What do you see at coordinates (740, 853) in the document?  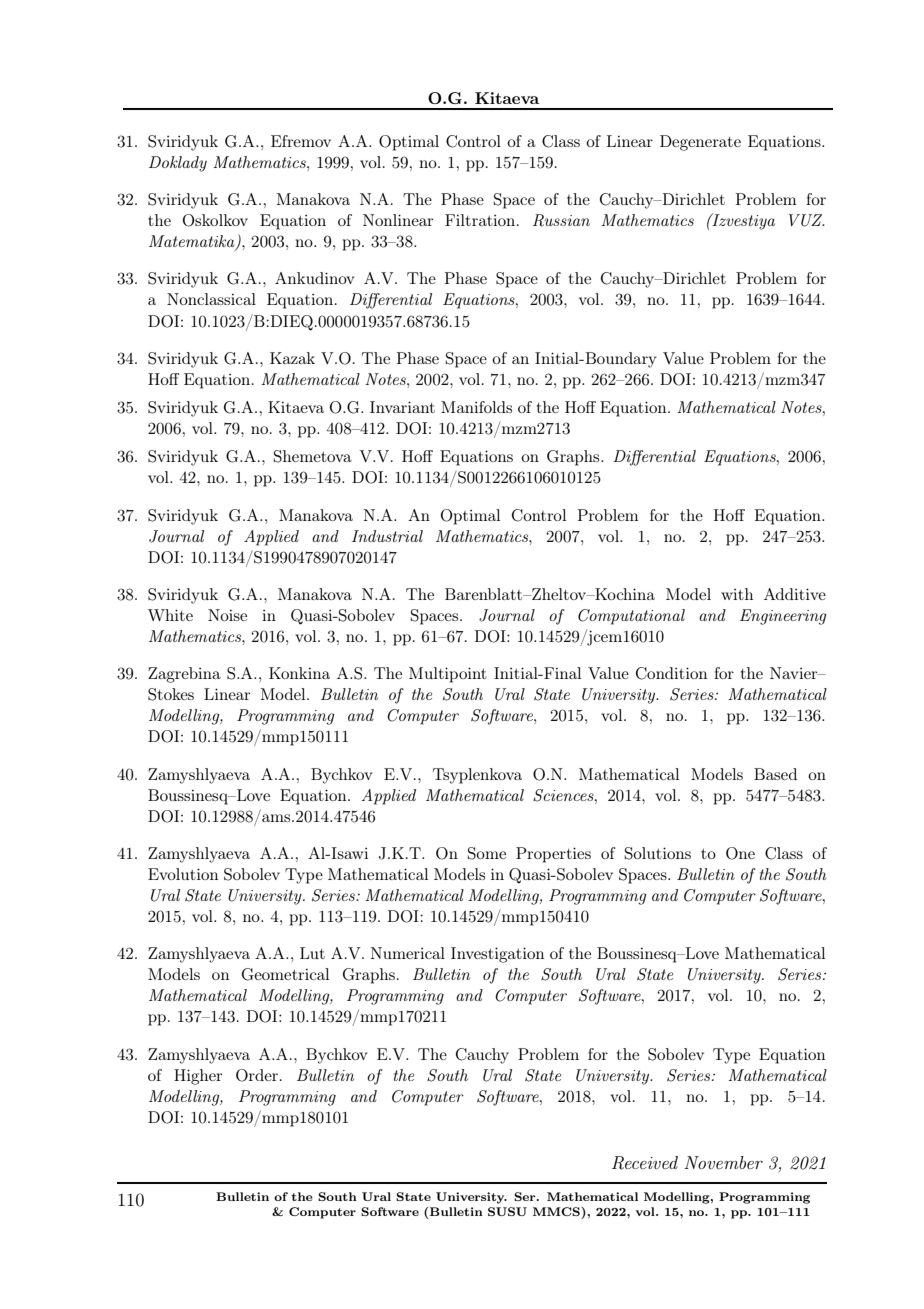 I see `One` at bounding box center [740, 853].
